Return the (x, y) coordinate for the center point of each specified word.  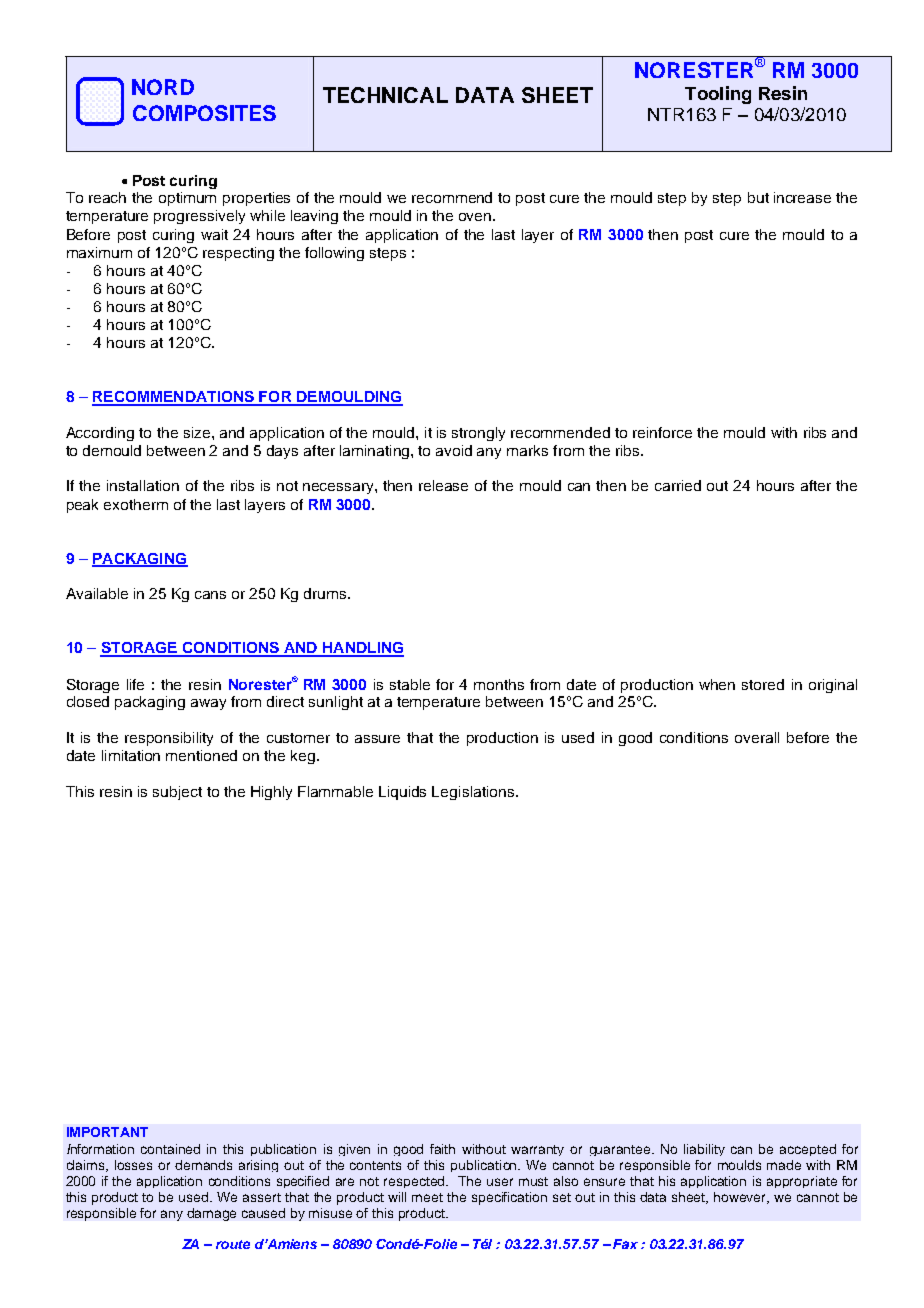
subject (177, 793)
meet (427, 1197)
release (443, 485)
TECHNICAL (385, 95)
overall (757, 737)
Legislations (474, 793)
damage (211, 1214)
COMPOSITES (204, 113)
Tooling (718, 95)
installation (143, 485)
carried (678, 485)
